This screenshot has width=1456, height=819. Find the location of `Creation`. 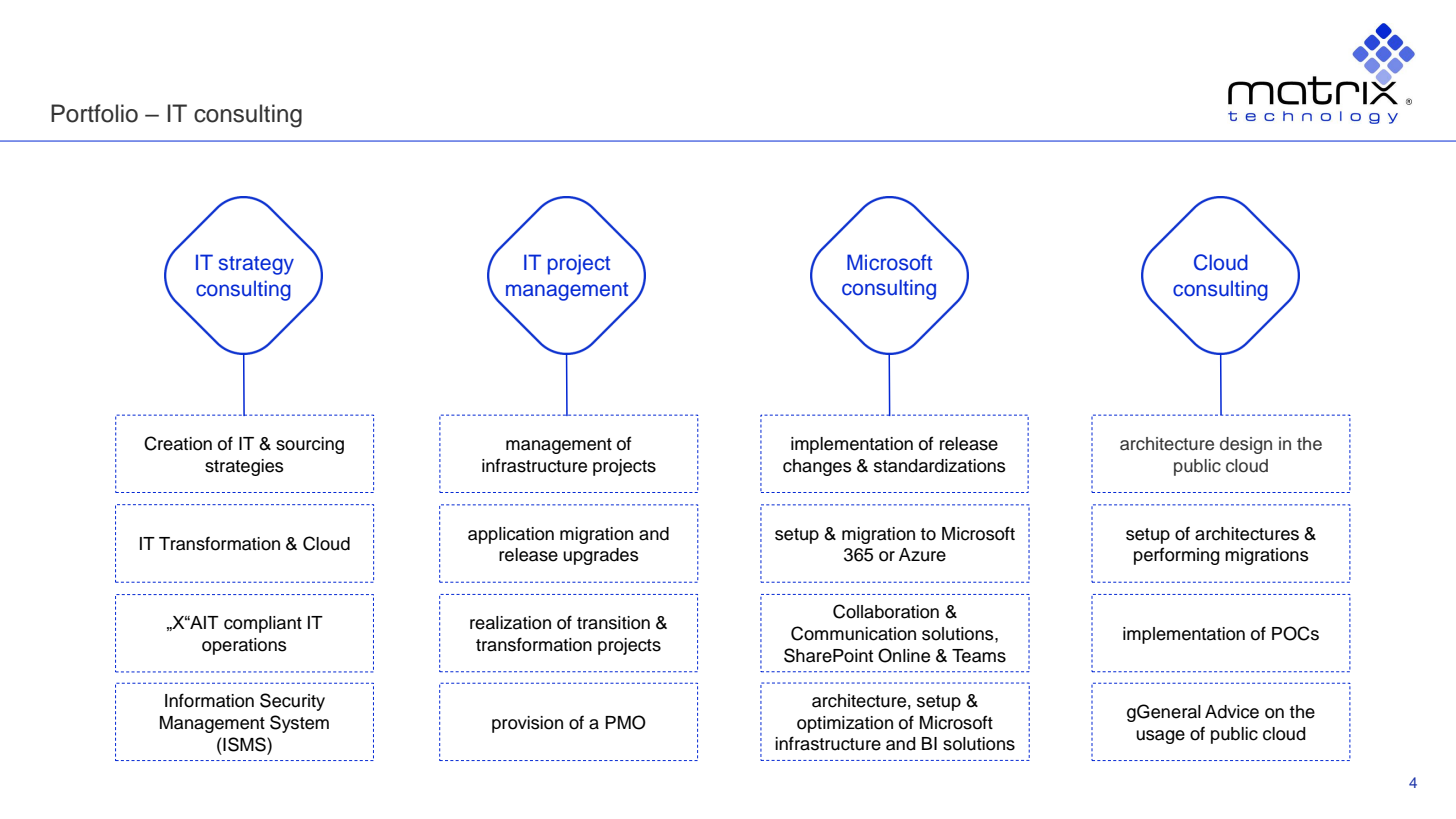

Creation is located at coordinates (178, 443).
